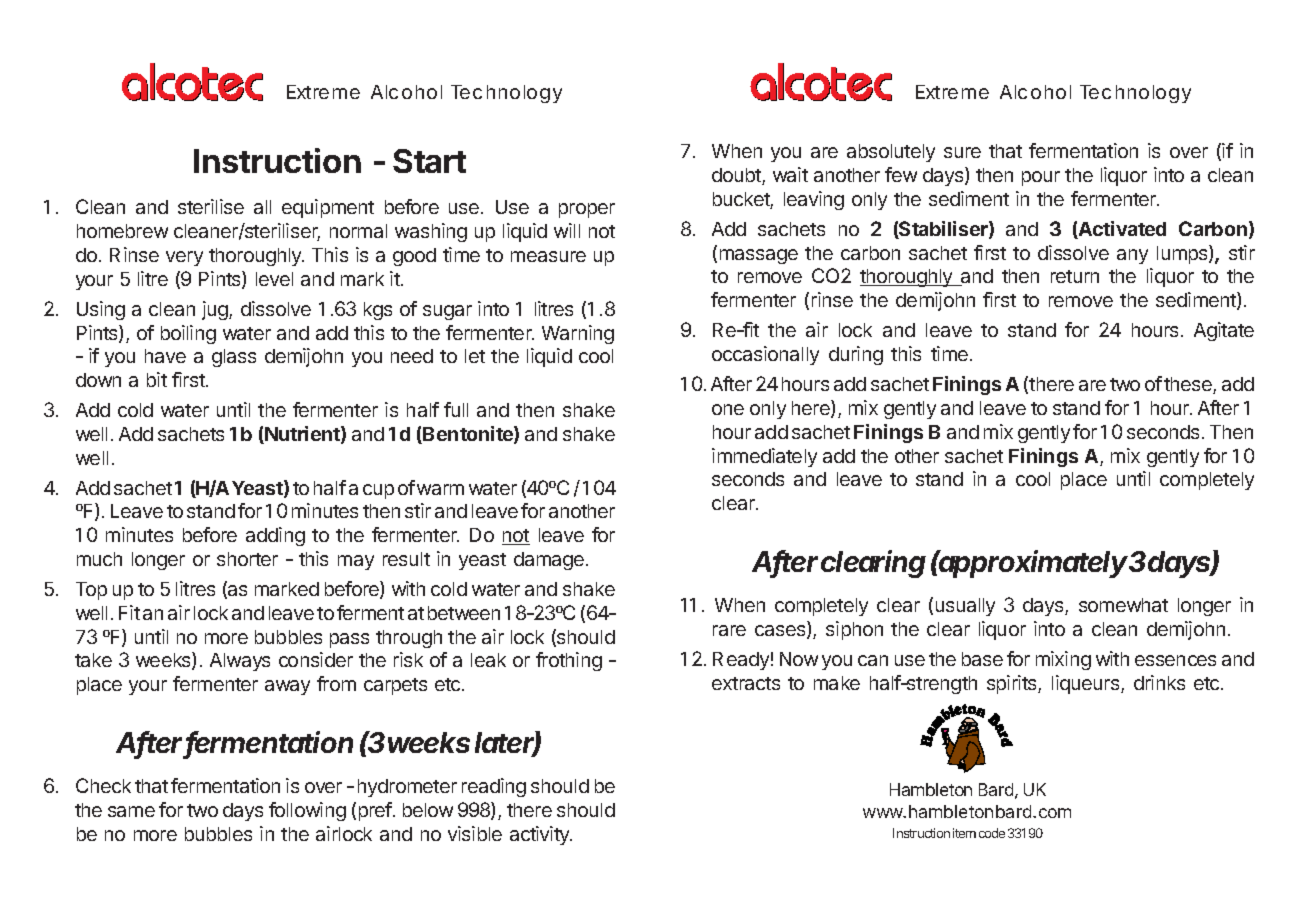  Describe the element at coordinates (328, 208) in the screenshot. I see `equipment` at that location.
